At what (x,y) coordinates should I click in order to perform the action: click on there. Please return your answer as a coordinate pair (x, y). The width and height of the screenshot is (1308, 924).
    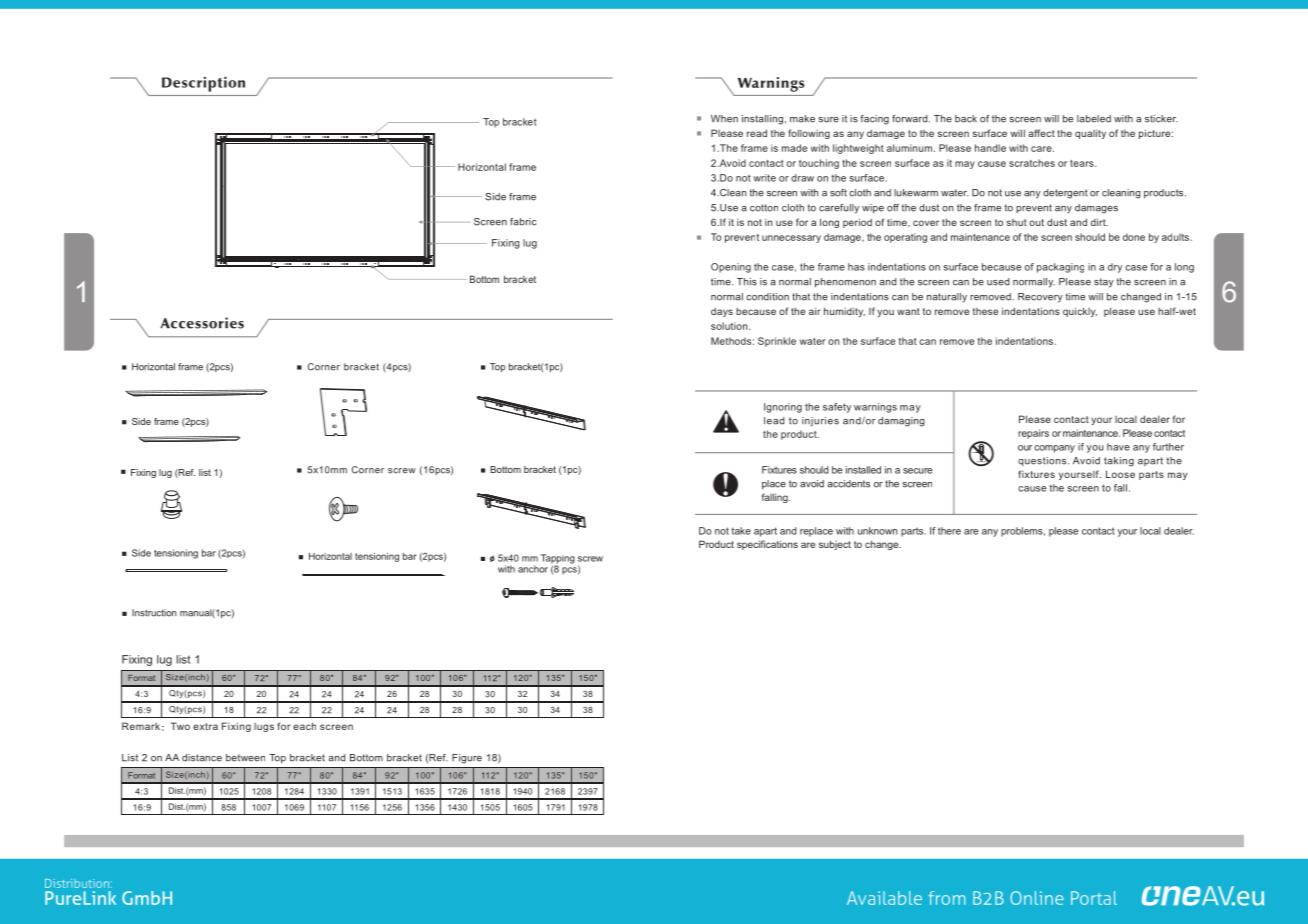
    Looking at the image, I should click on (949, 531).
